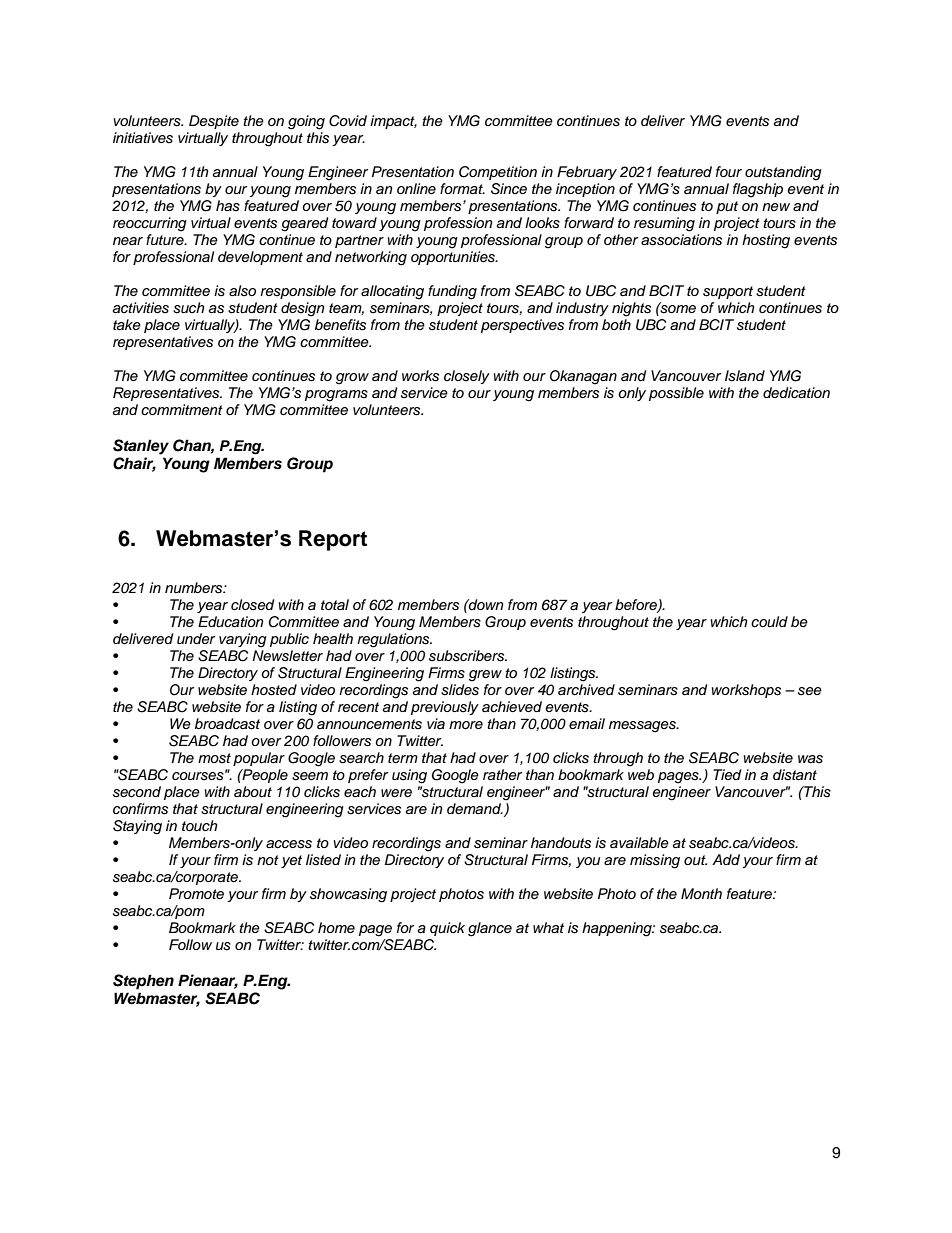  What do you see at coordinates (467, 377) in the document?
I see `closely` at bounding box center [467, 377].
